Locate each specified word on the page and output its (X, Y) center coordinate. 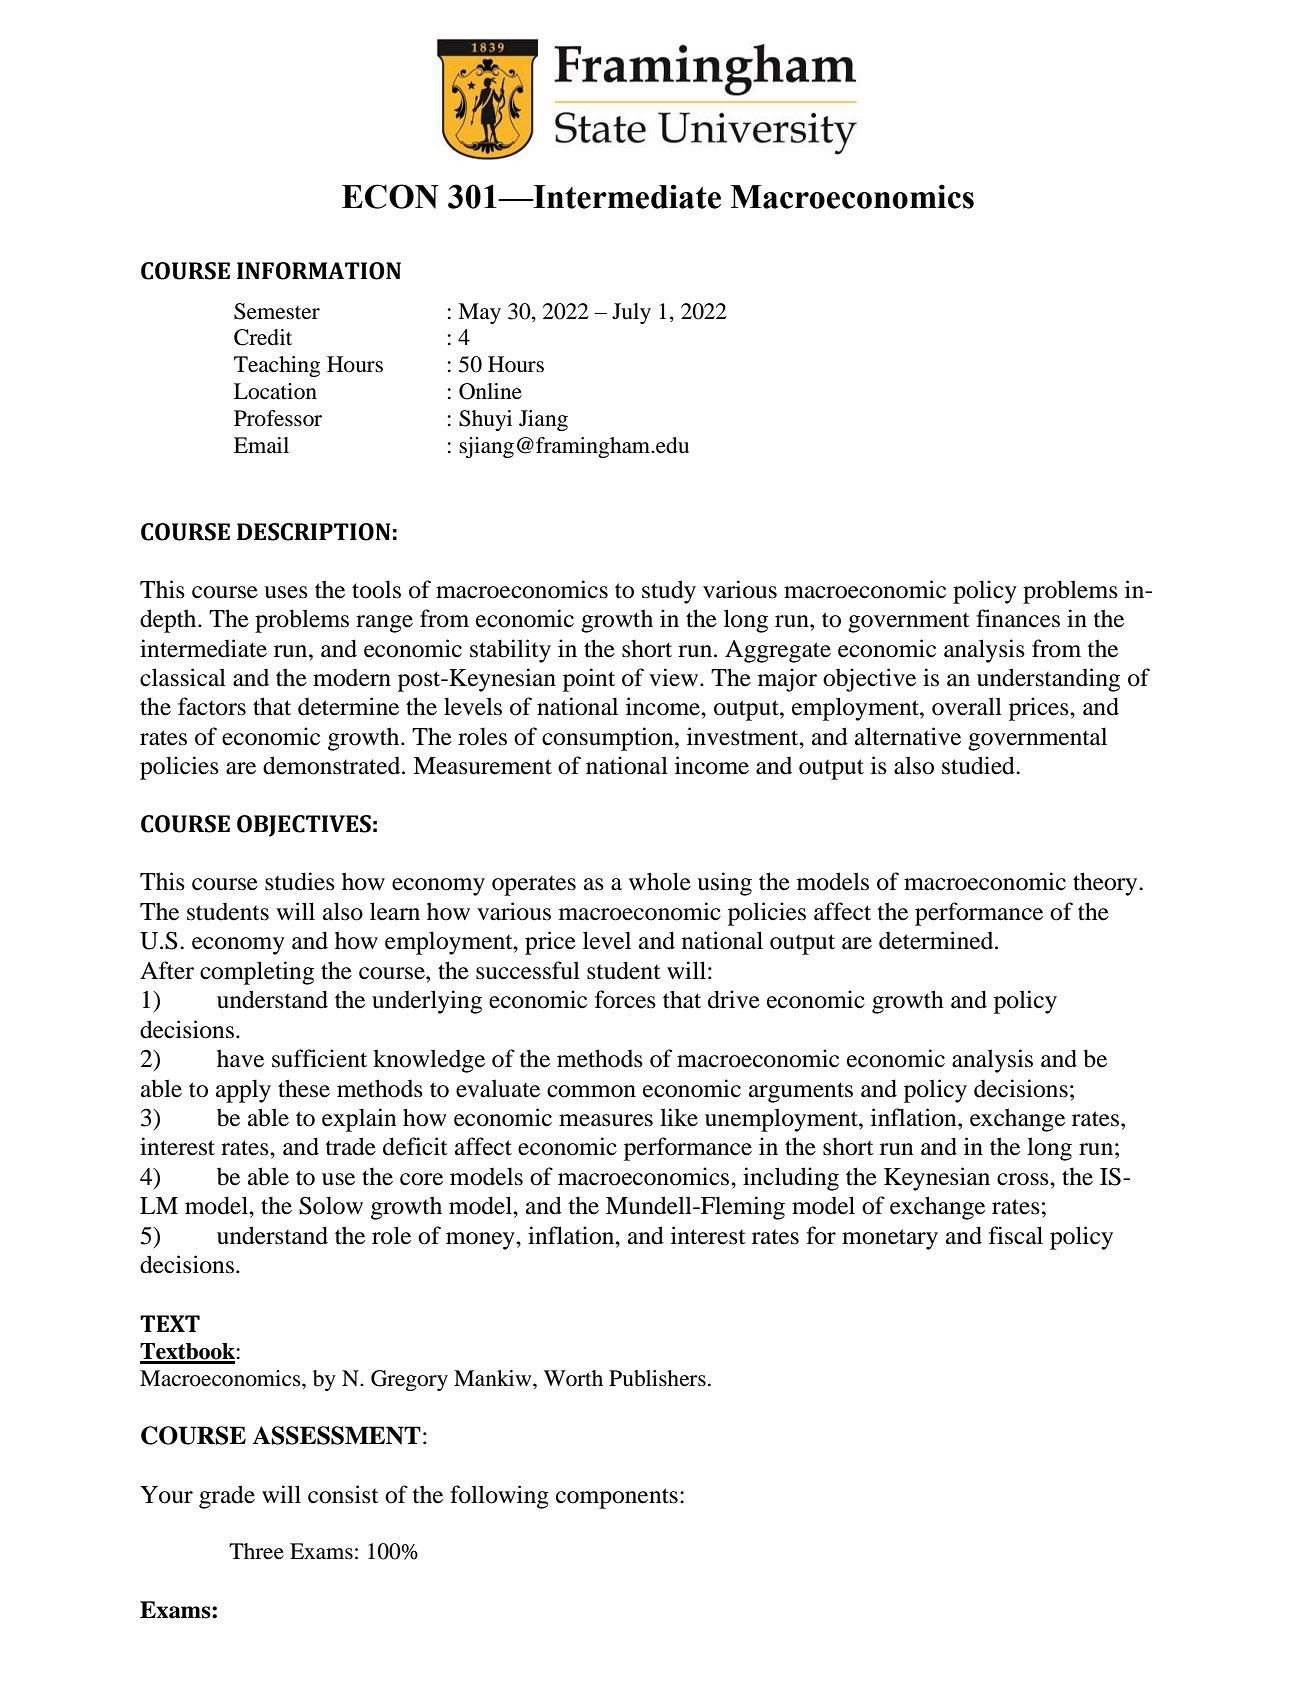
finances (1018, 618)
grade (227, 1497)
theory (1106, 884)
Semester (277, 311)
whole (660, 881)
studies (300, 881)
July (631, 313)
